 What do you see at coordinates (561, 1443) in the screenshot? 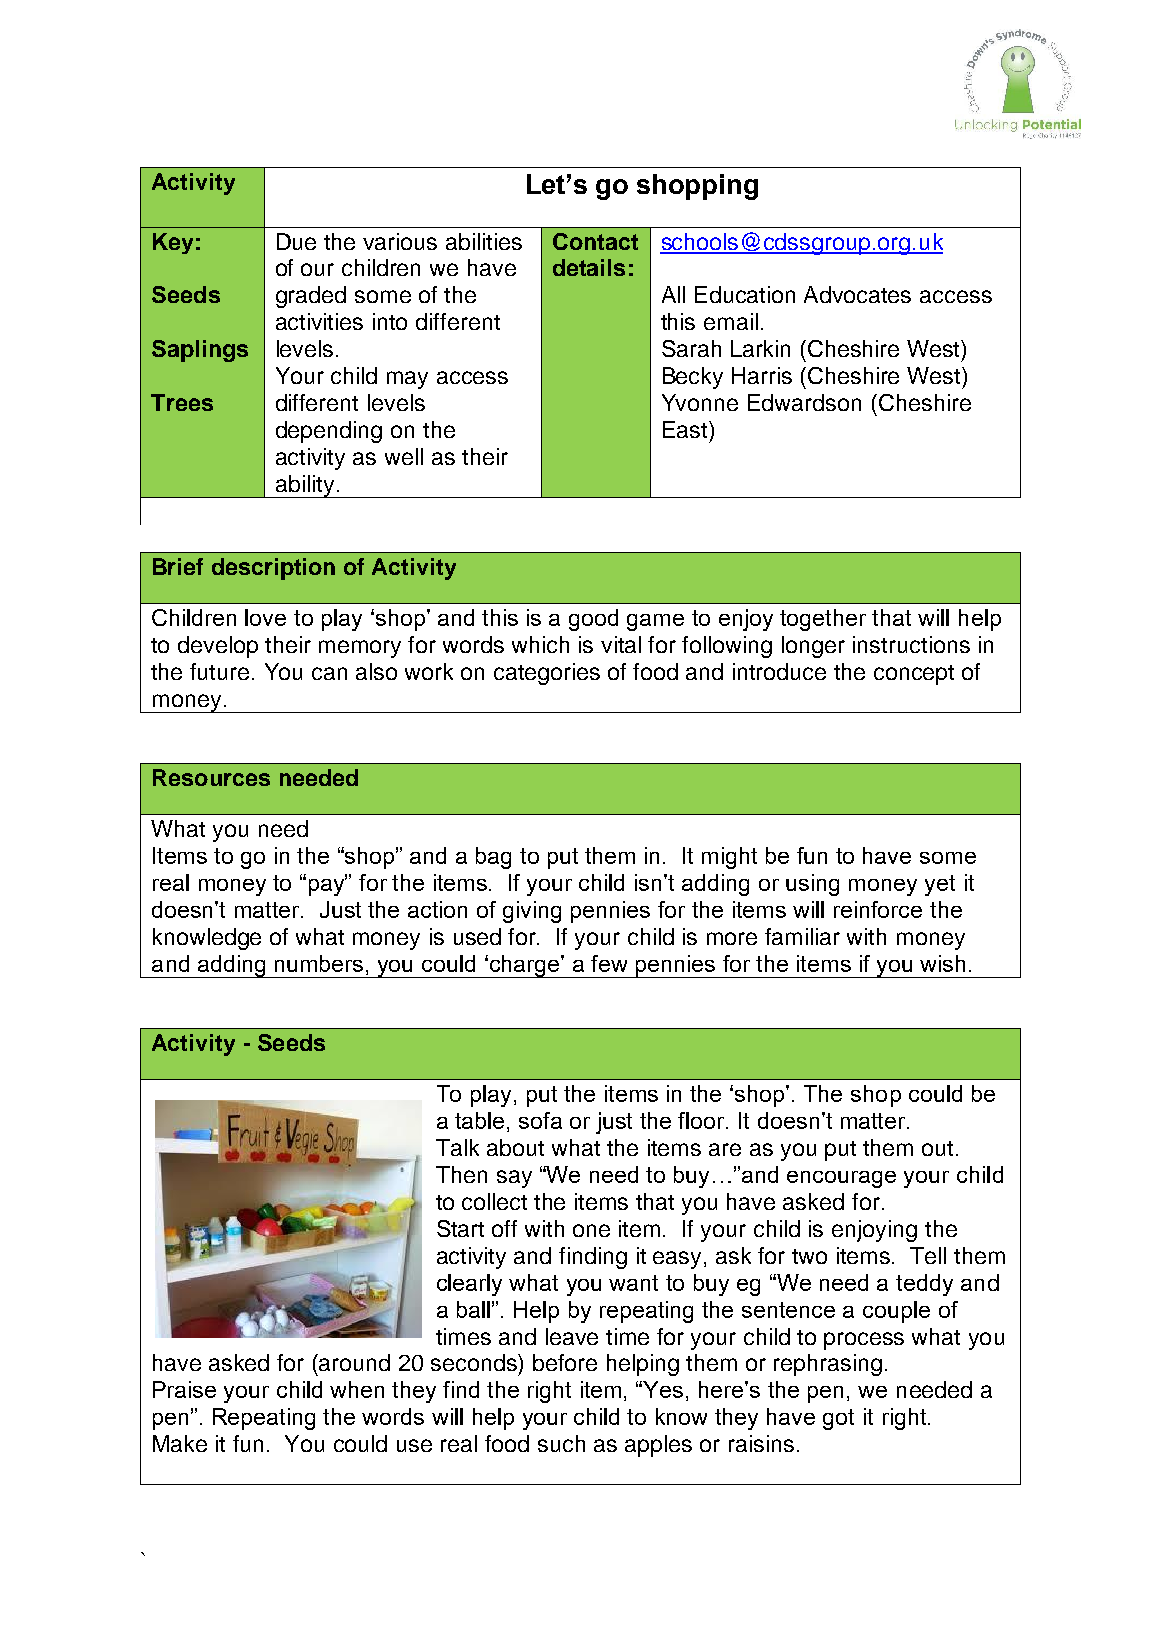
I see `such` at bounding box center [561, 1443].
